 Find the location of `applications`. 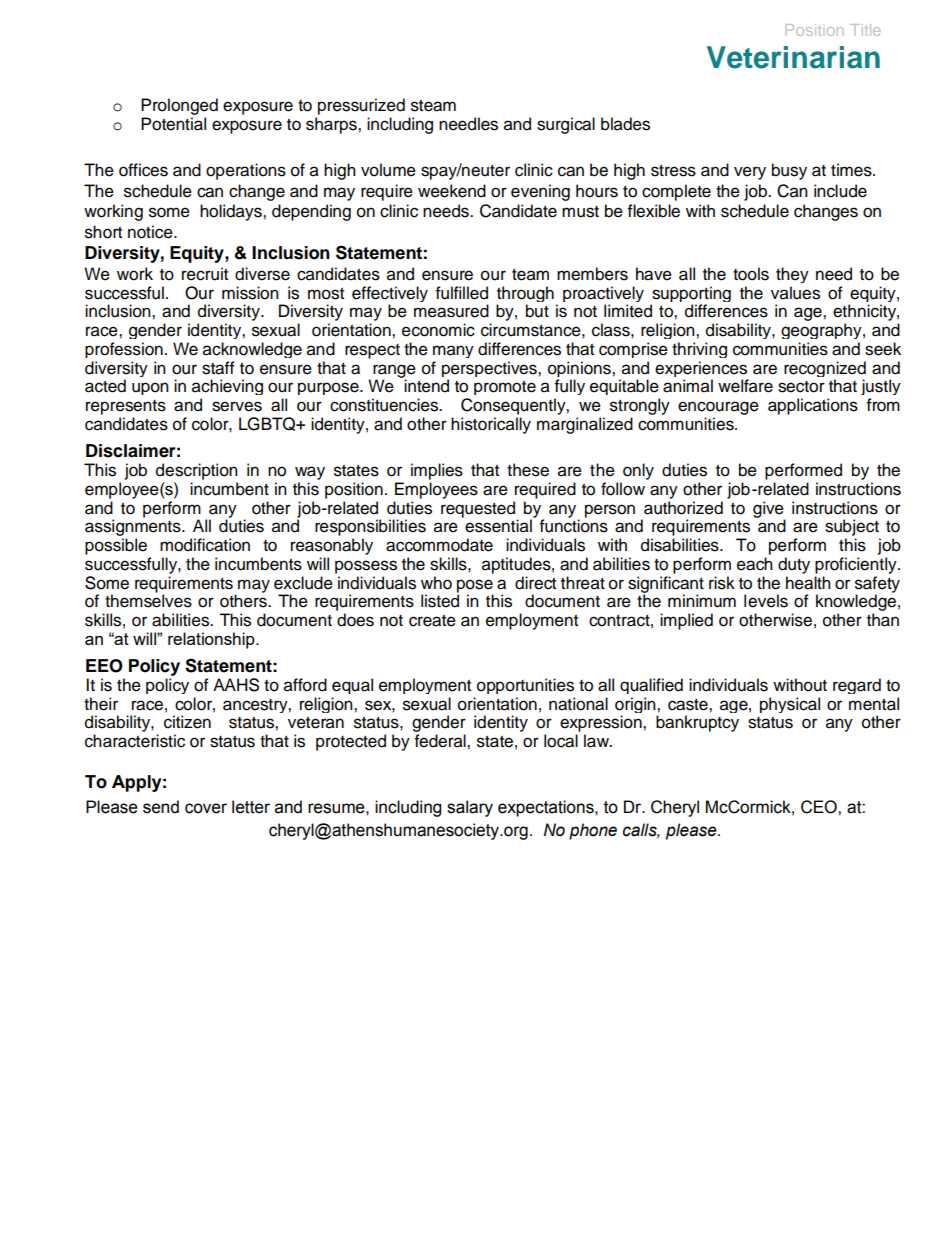

applications is located at coordinates (813, 406).
